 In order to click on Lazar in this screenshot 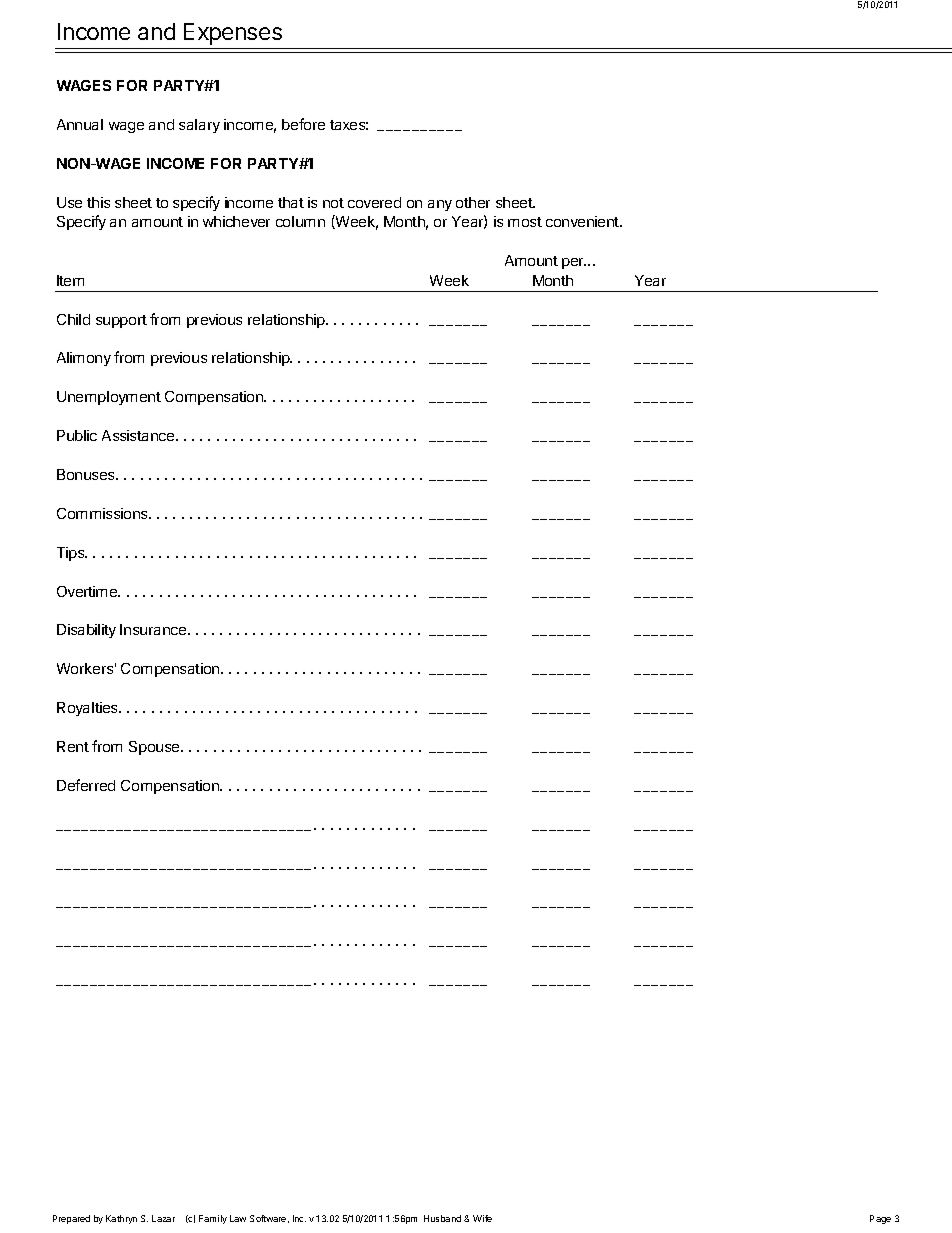, I will do `click(163, 1218)`.
